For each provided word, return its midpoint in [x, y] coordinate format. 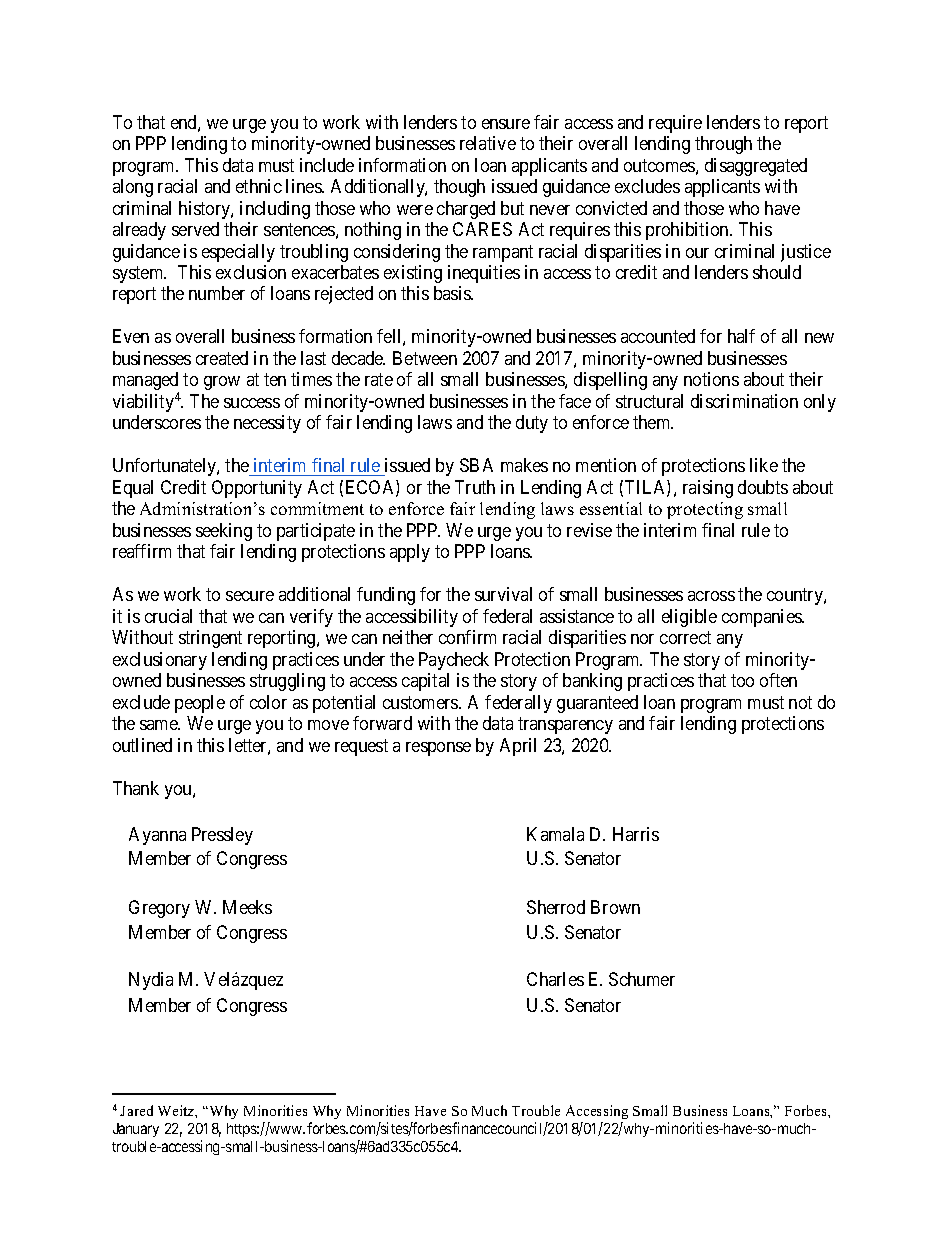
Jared [136, 1110]
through [723, 145]
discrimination [744, 401]
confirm [467, 637]
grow [222, 383]
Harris [636, 834]
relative [488, 143]
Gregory [159, 909]
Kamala [555, 834]
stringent [210, 639]
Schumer [642, 979]
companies [762, 618]
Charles [555, 979]
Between [425, 358]
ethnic [259, 186]
